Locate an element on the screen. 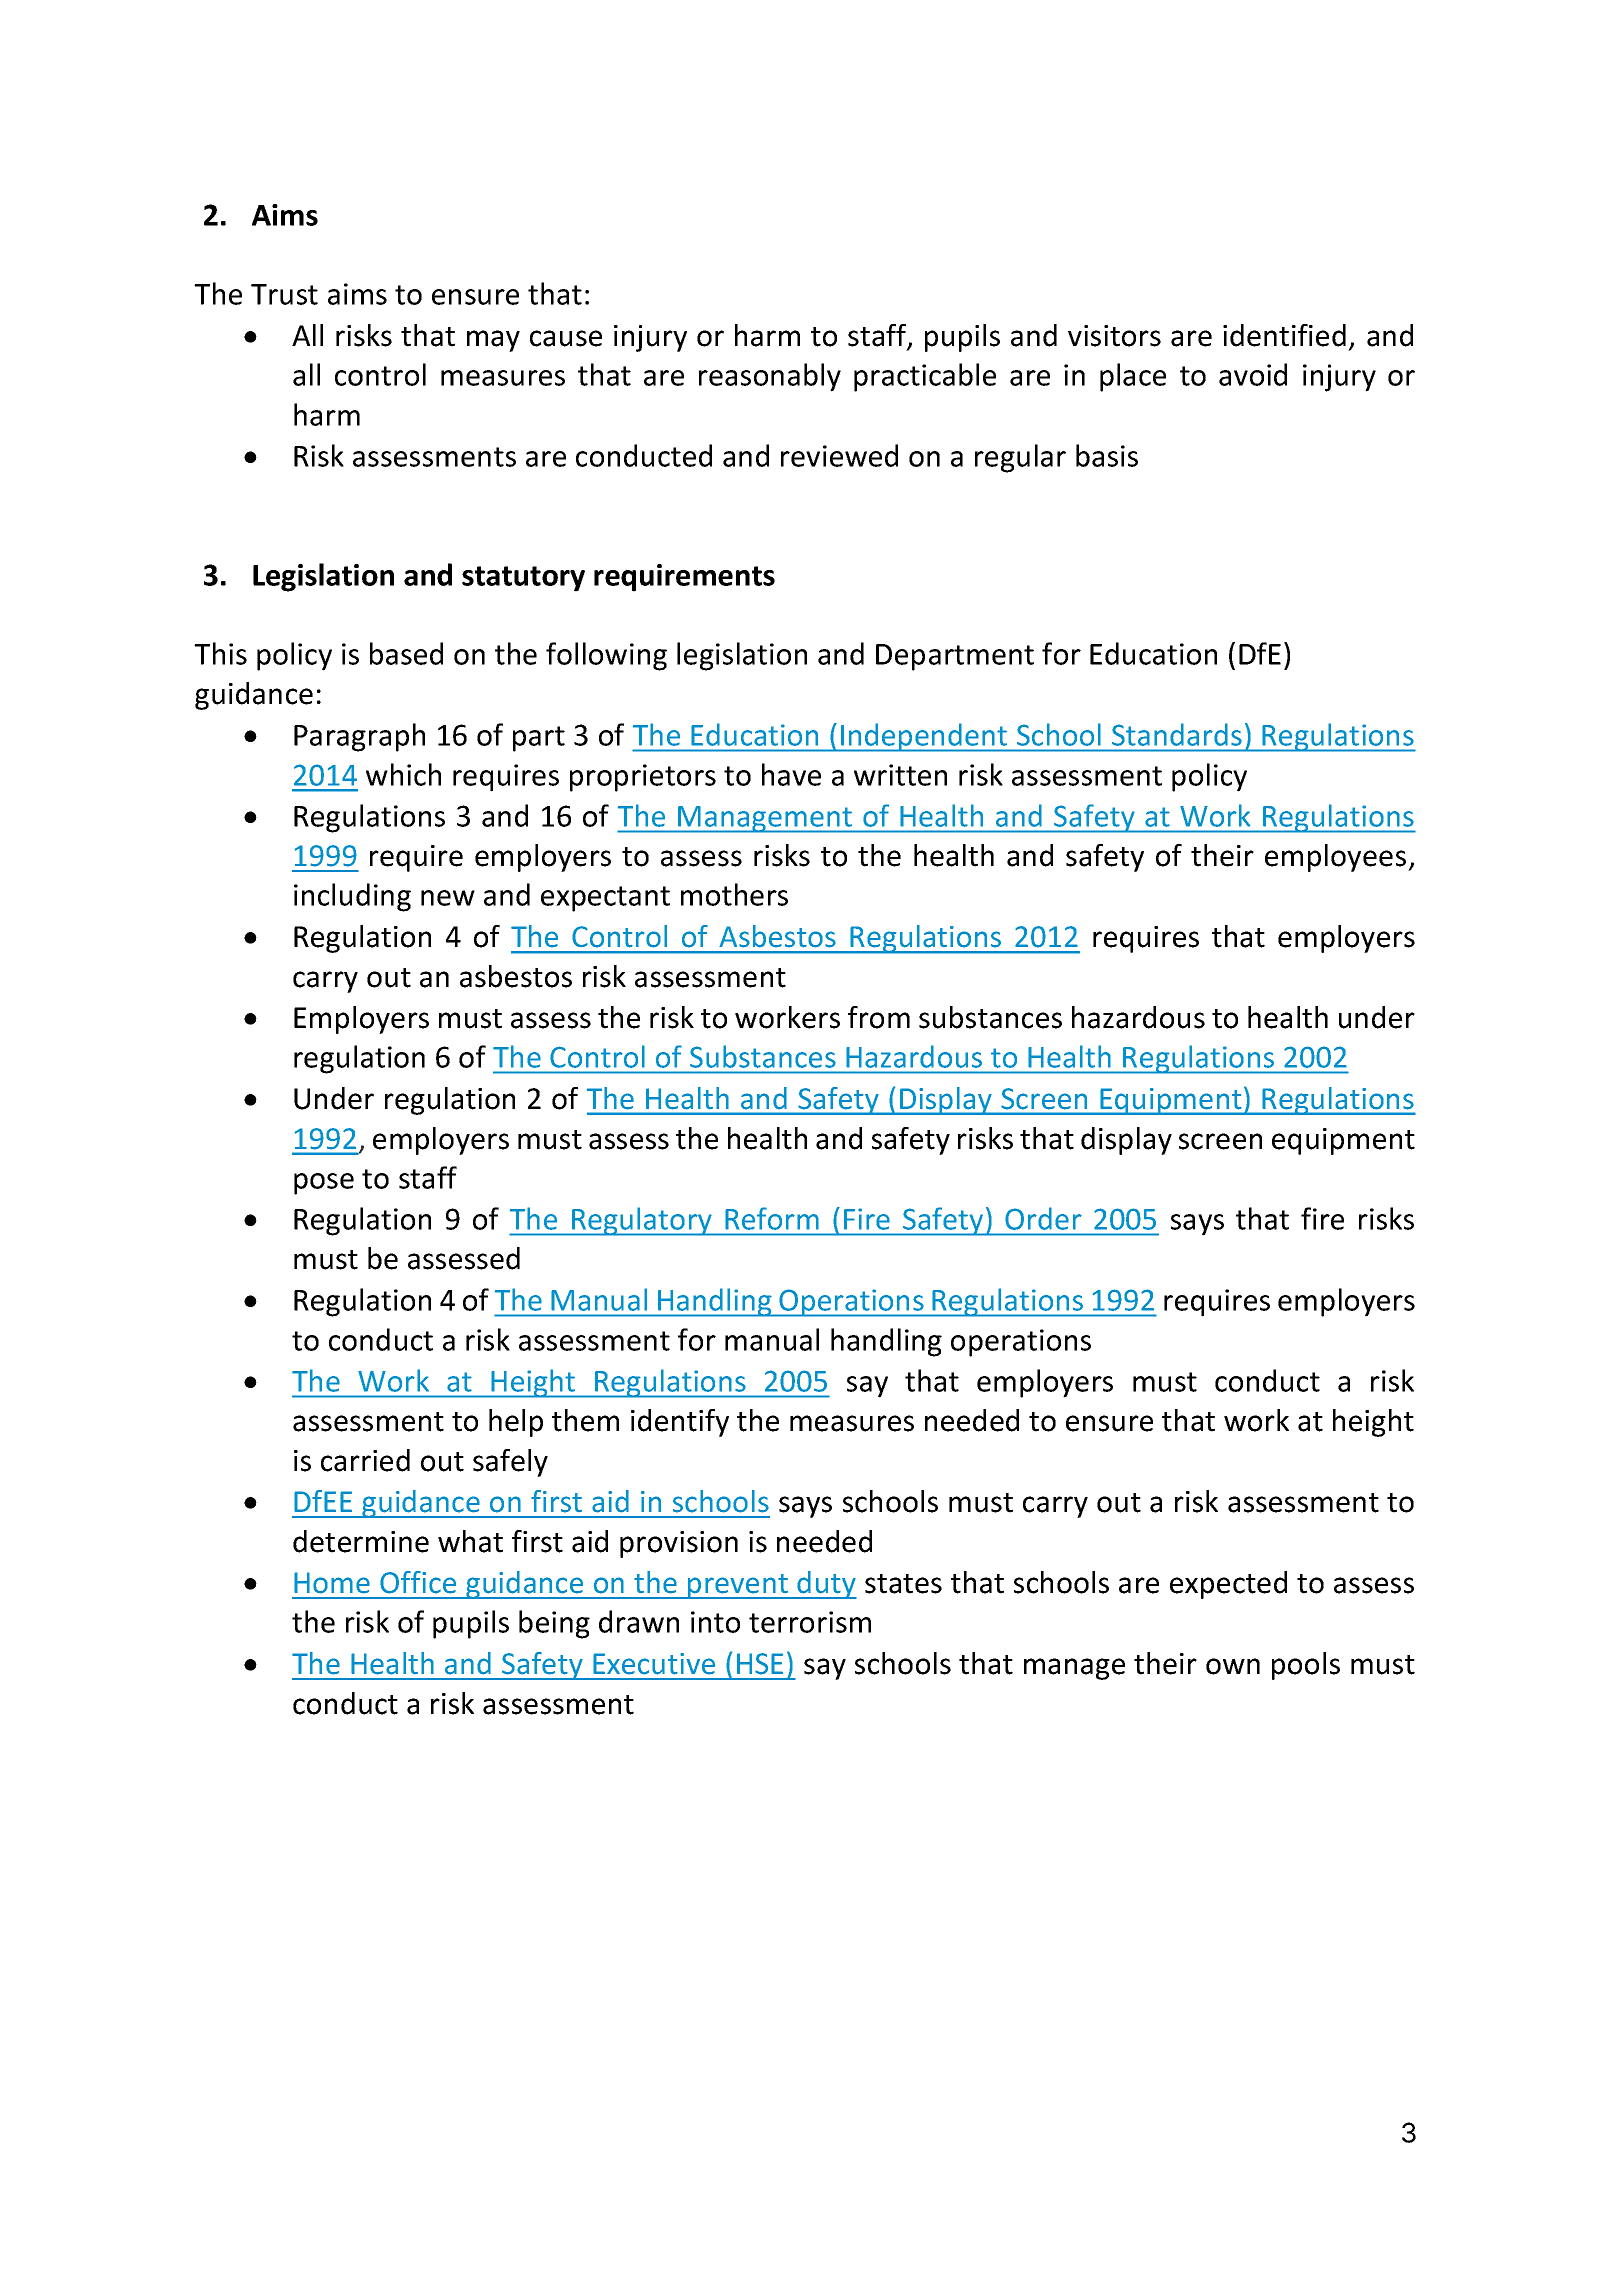 The image size is (1610, 2277). pose is located at coordinates (324, 1184).
